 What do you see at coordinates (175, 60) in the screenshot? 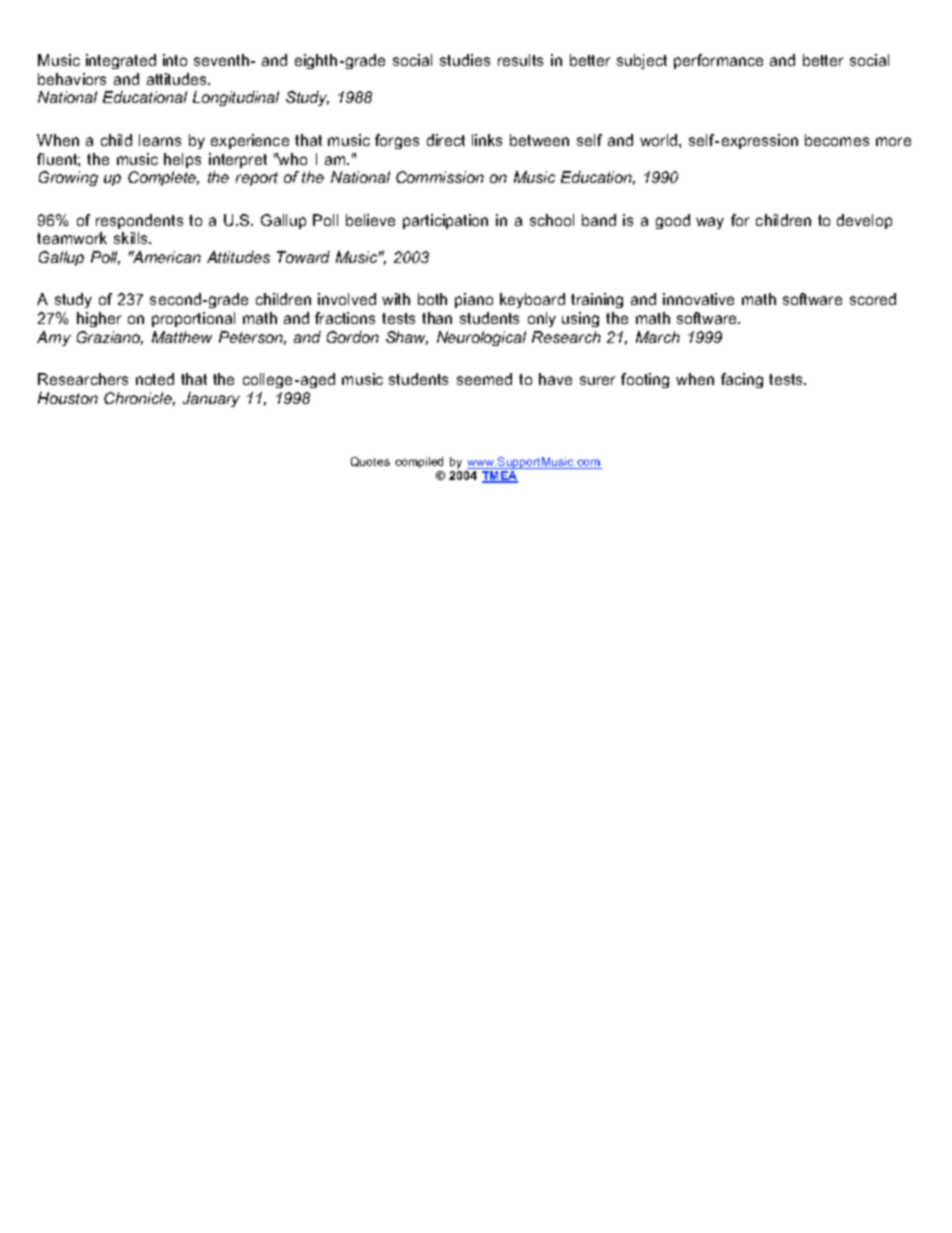
I see `into` at bounding box center [175, 60].
